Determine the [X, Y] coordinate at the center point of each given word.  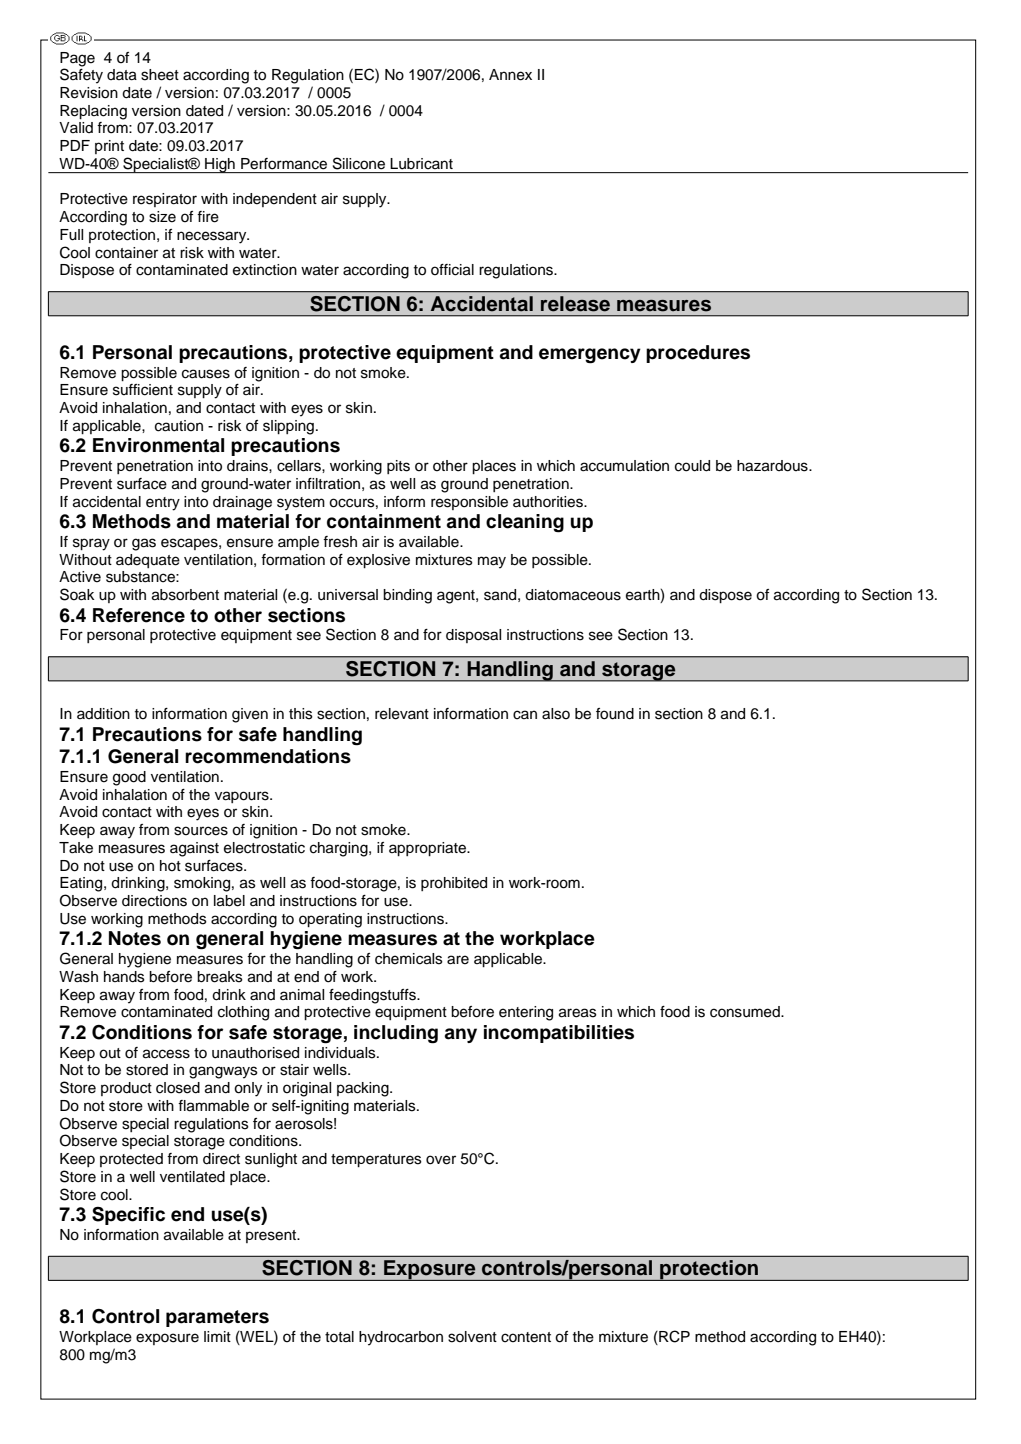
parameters [217, 1318]
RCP [673, 1337]
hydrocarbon [401, 1338]
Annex [510, 75]
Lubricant [422, 163]
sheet [160, 75]
